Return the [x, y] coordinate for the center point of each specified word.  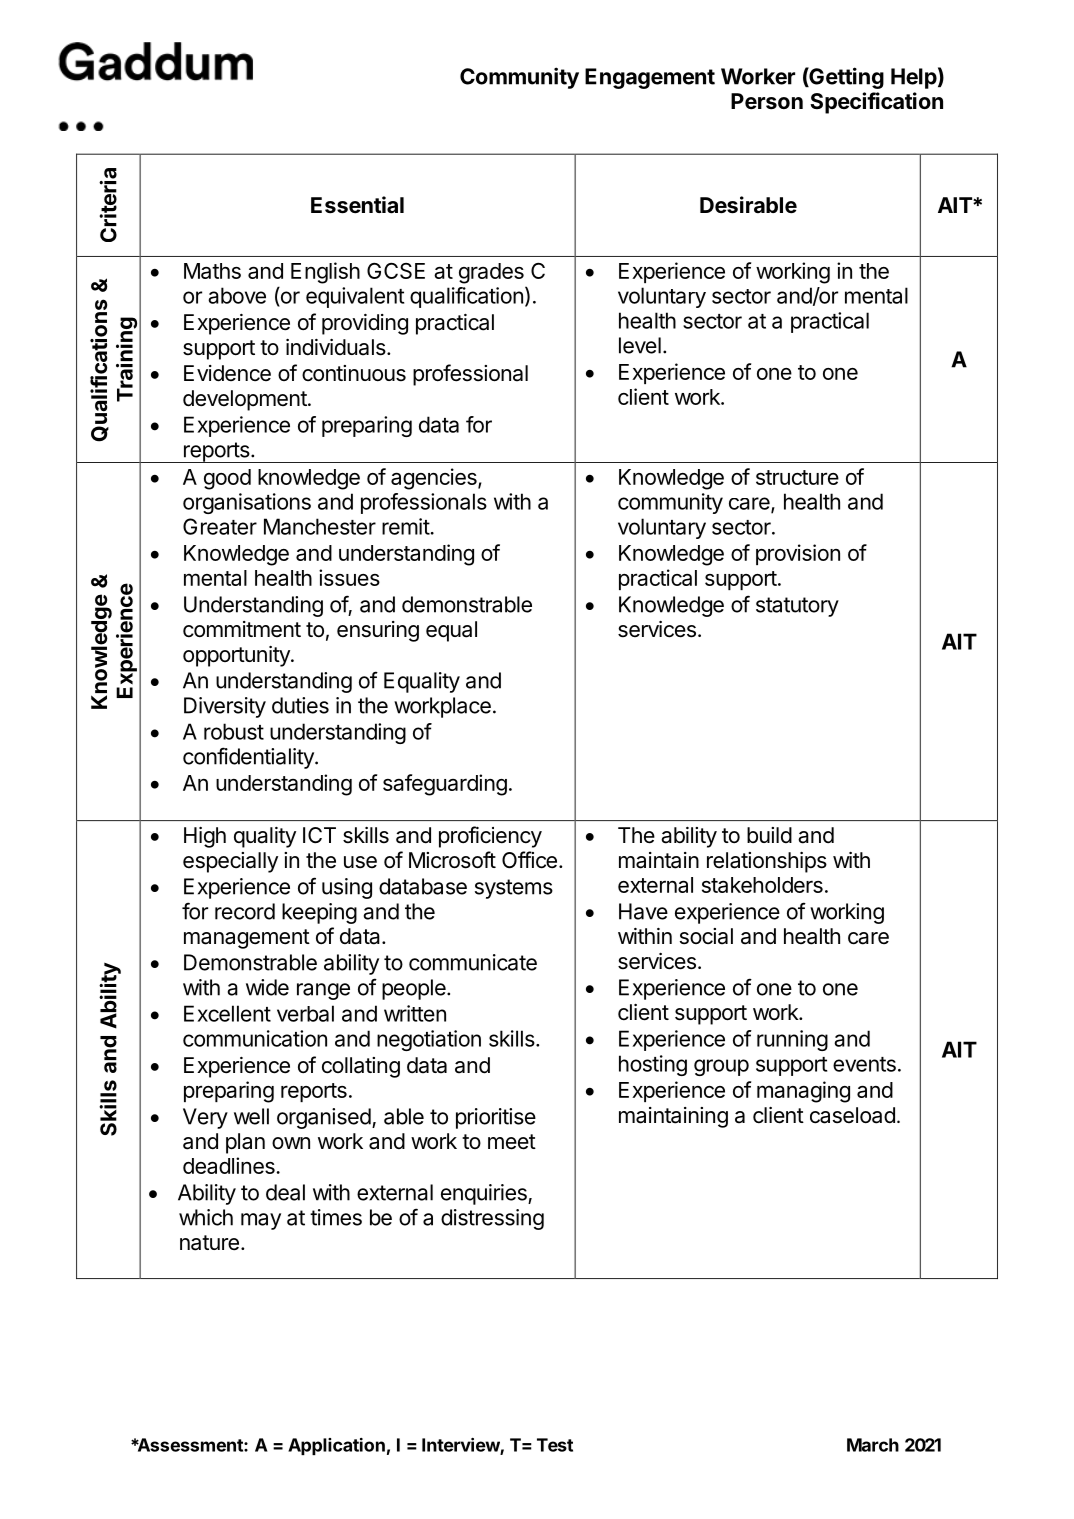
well [251, 1116]
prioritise [496, 1118]
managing [803, 1092]
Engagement [650, 78]
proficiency [490, 837]
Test [555, 1445]
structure [797, 477]
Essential [357, 205]
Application [336, 1446]
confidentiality [249, 758]
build [769, 835]
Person [767, 101]
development [245, 400]
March [873, 1445]
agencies [435, 479]
